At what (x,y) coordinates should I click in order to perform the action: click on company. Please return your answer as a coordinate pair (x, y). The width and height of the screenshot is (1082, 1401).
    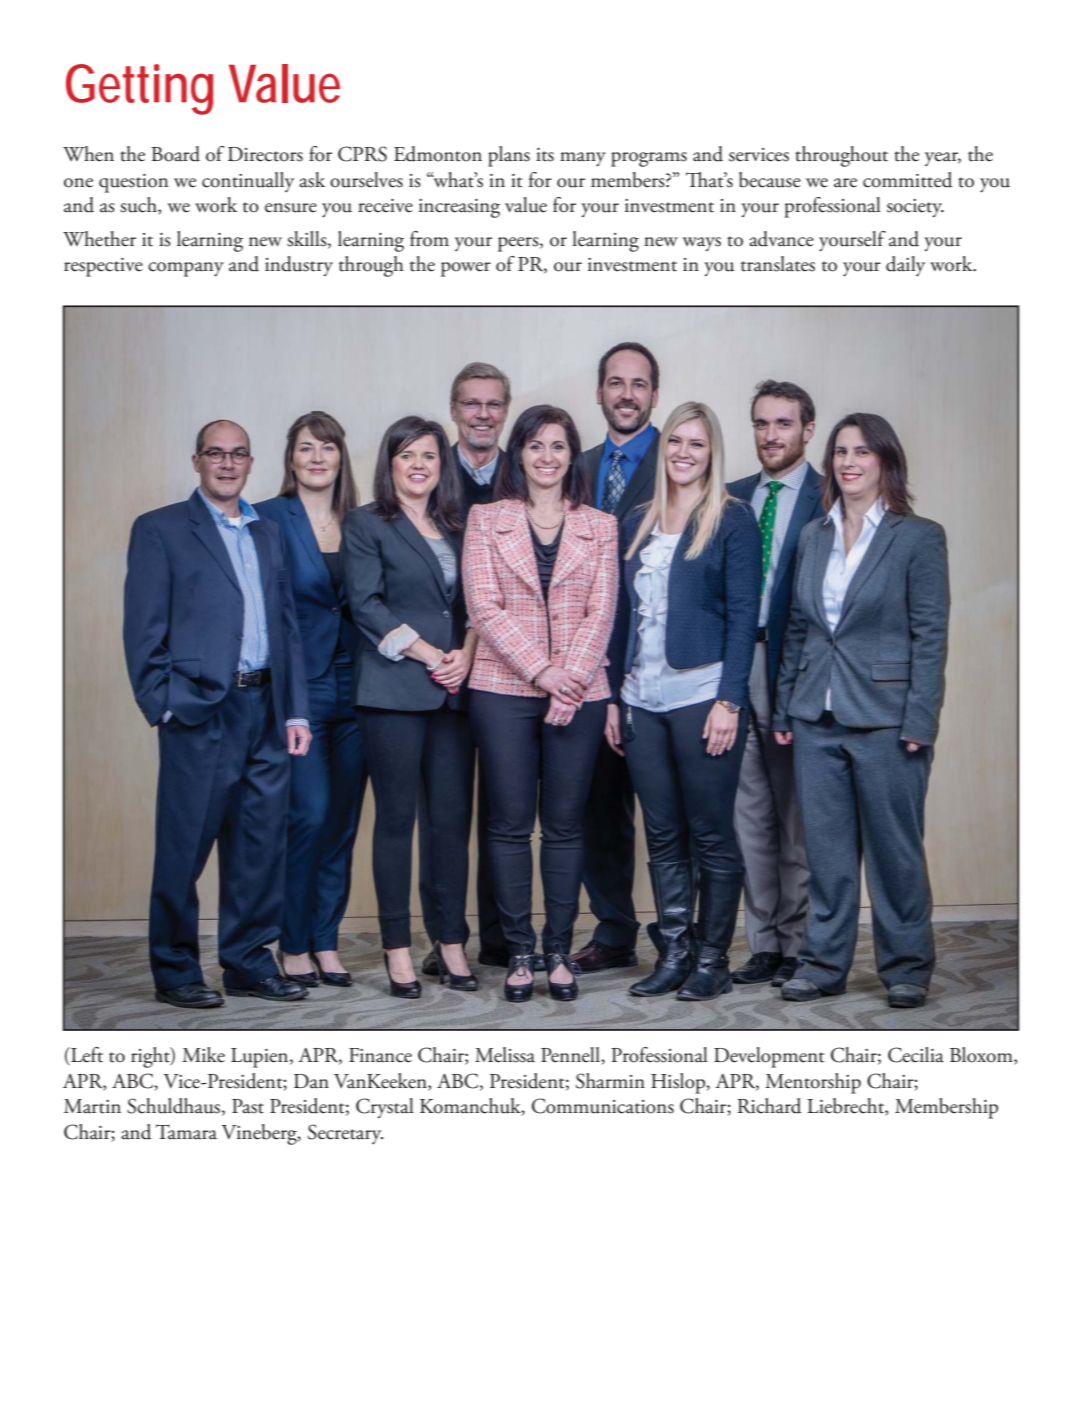
    Looking at the image, I should click on (186, 269).
